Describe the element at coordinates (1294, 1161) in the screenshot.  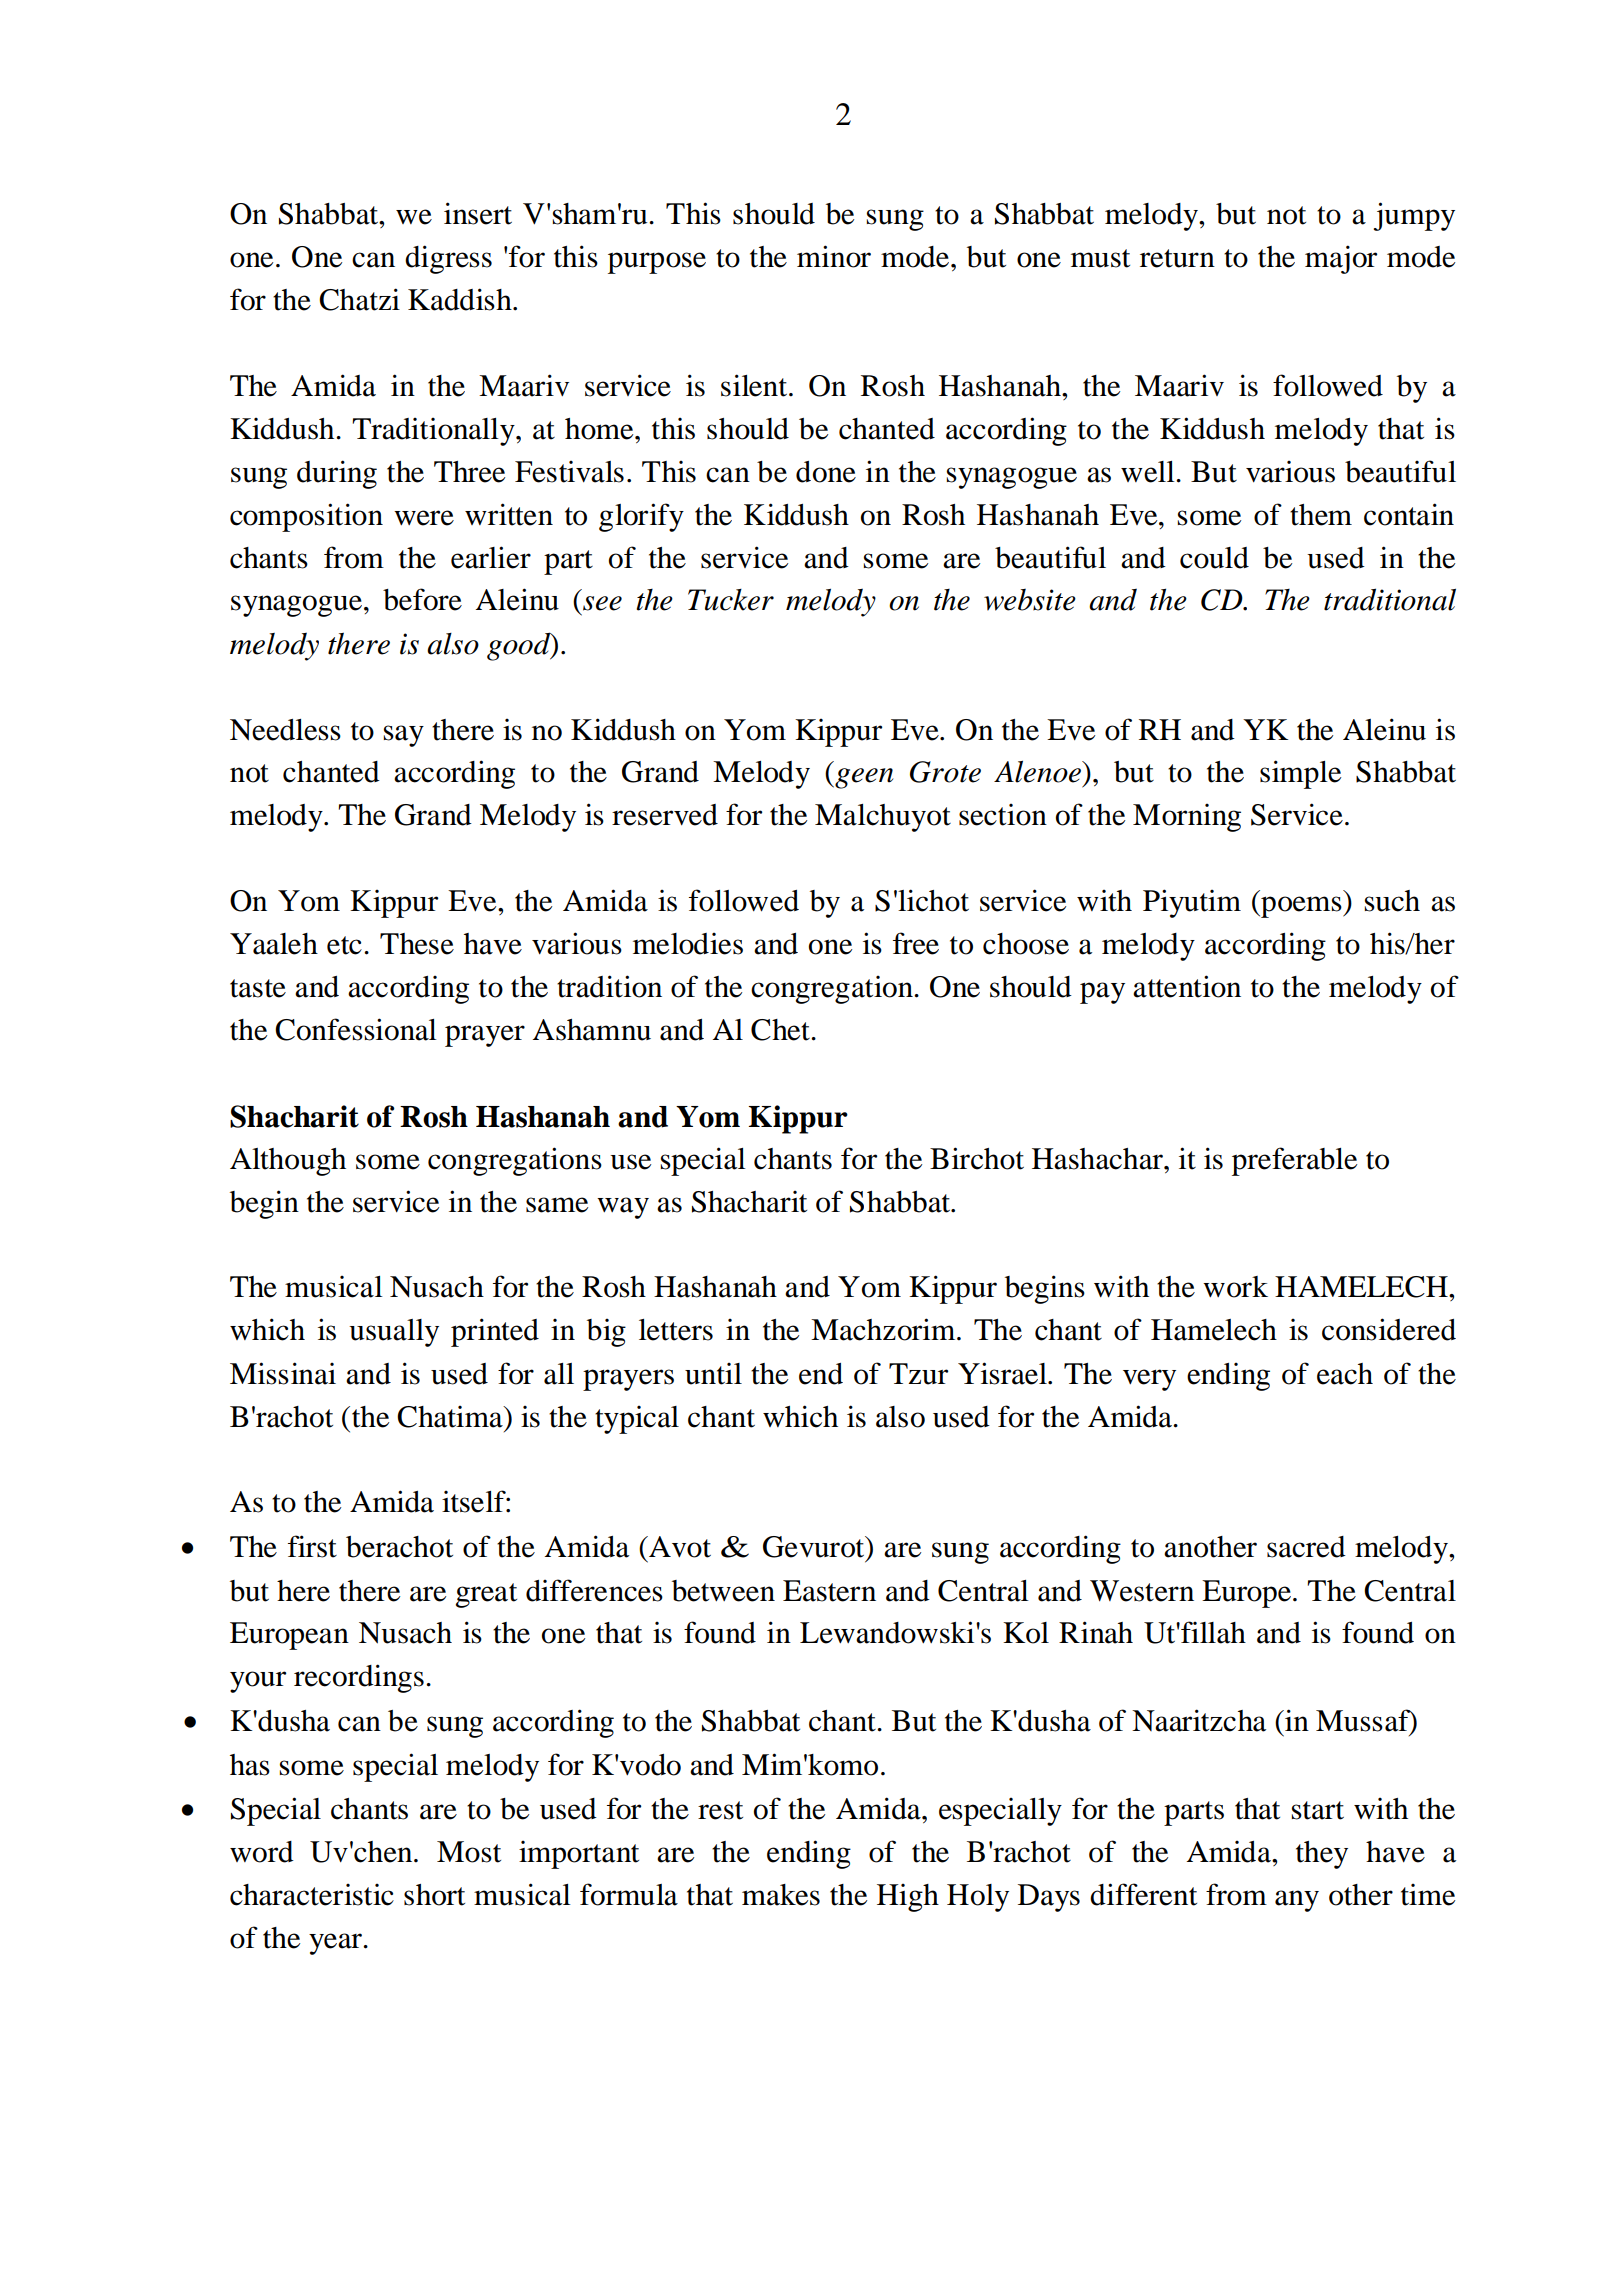
I see `preferable` at that location.
